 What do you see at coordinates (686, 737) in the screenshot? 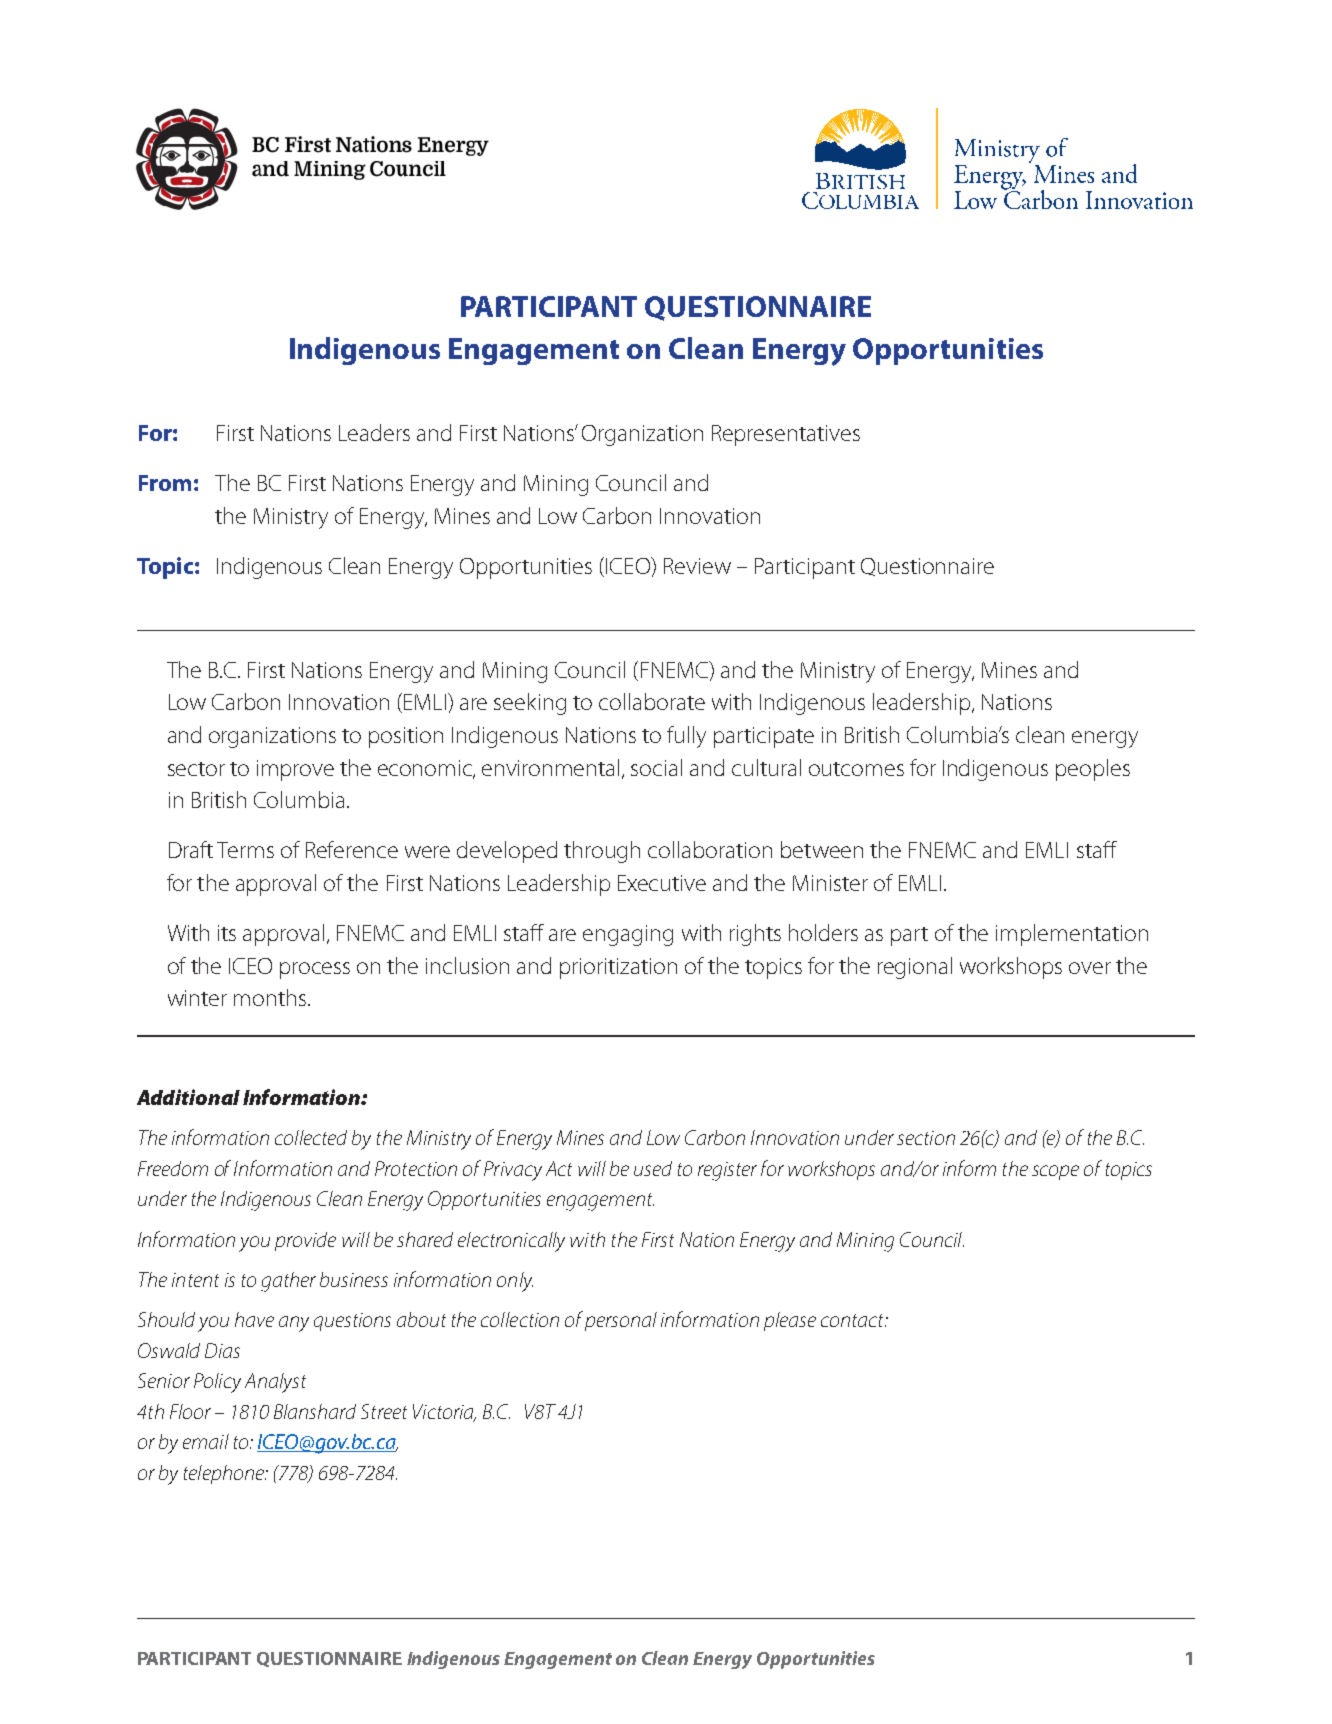
I see `fully` at bounding box center [686, 737].
